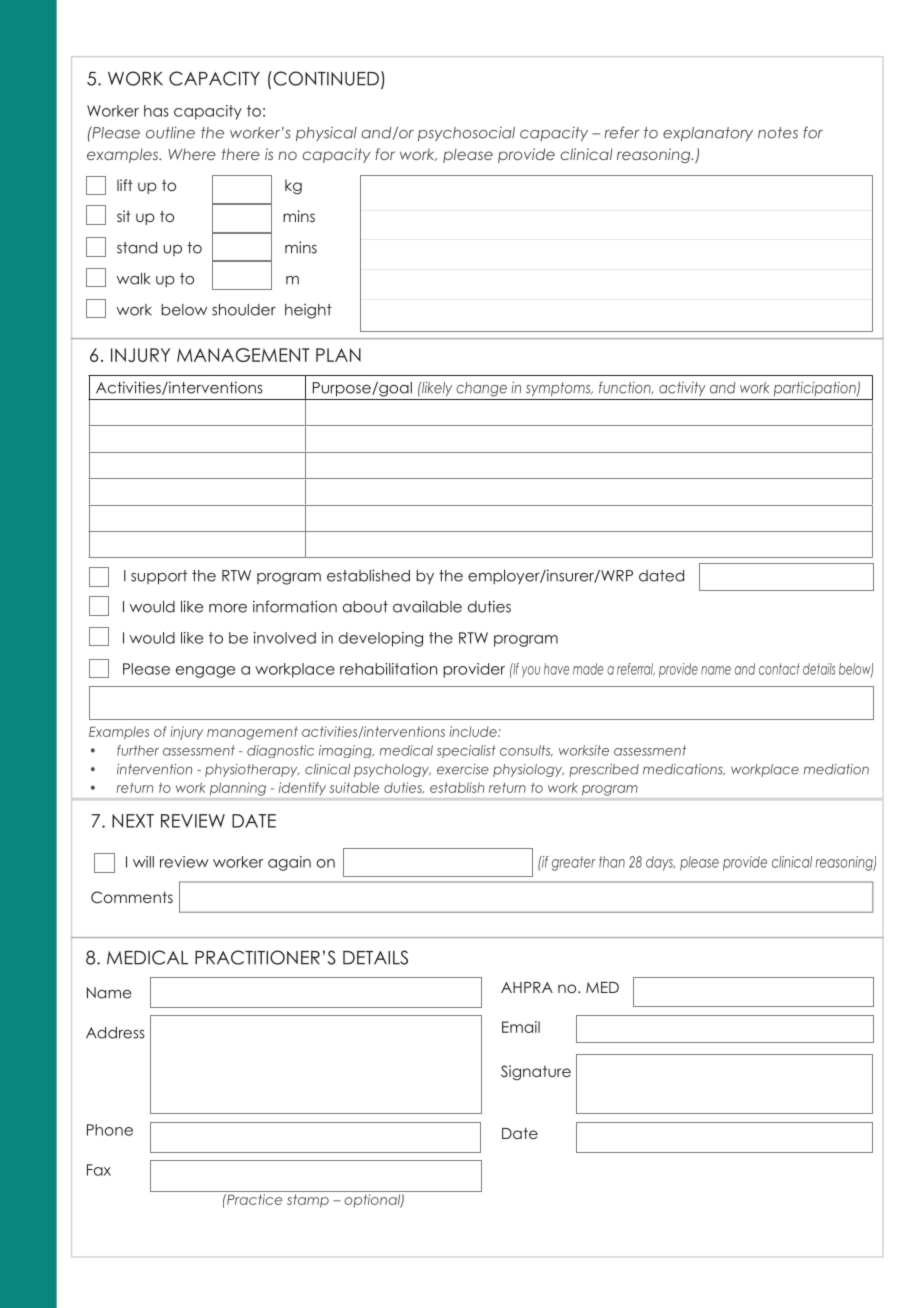 The image size is (924, 1308). Describe the element at coordinates (463, 769) in the image. I see `exercise` at that location.
